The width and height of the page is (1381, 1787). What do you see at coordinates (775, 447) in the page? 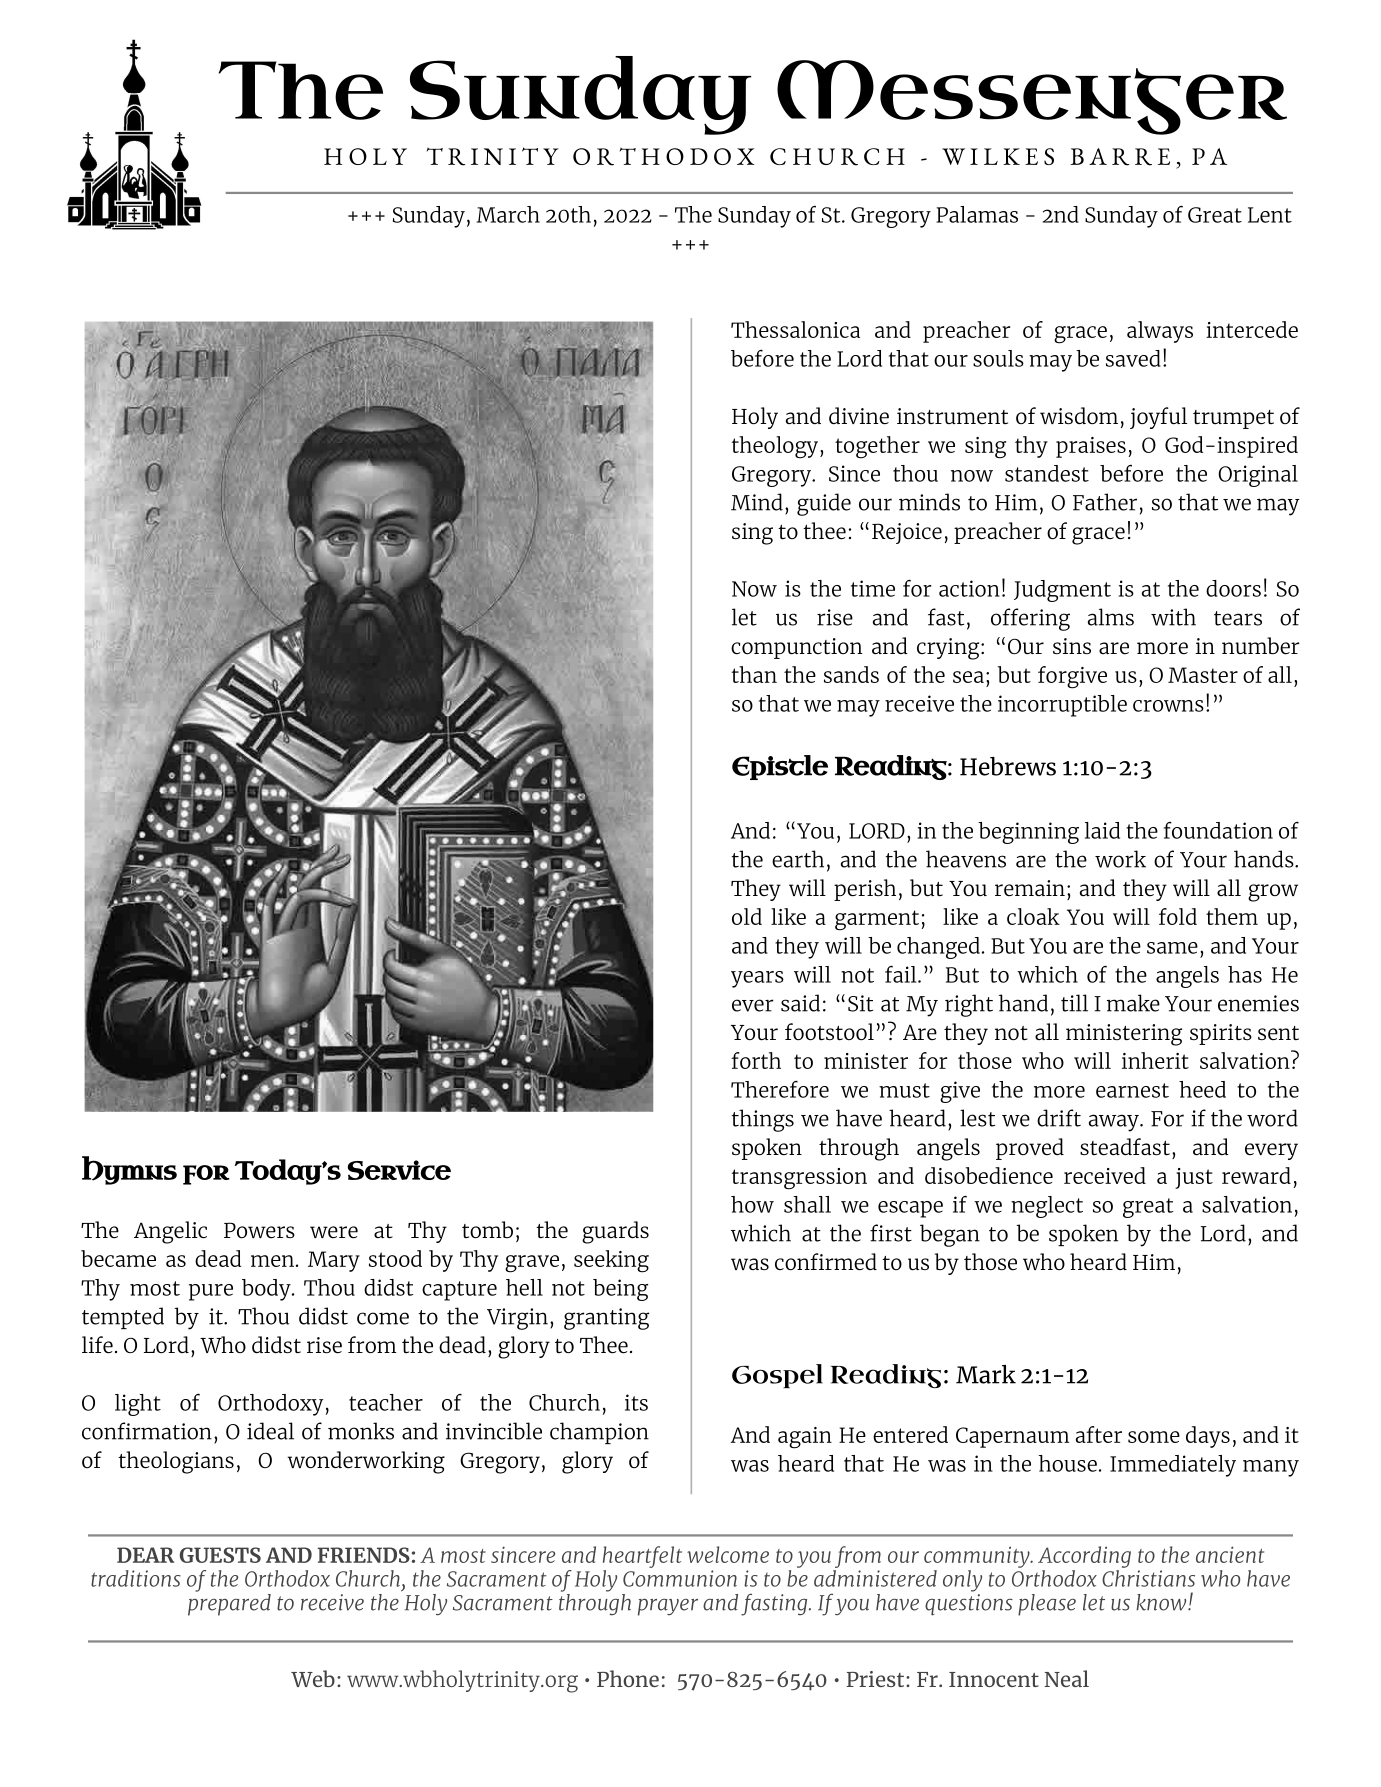
I see `theology` at bounding box center [775, 447].
